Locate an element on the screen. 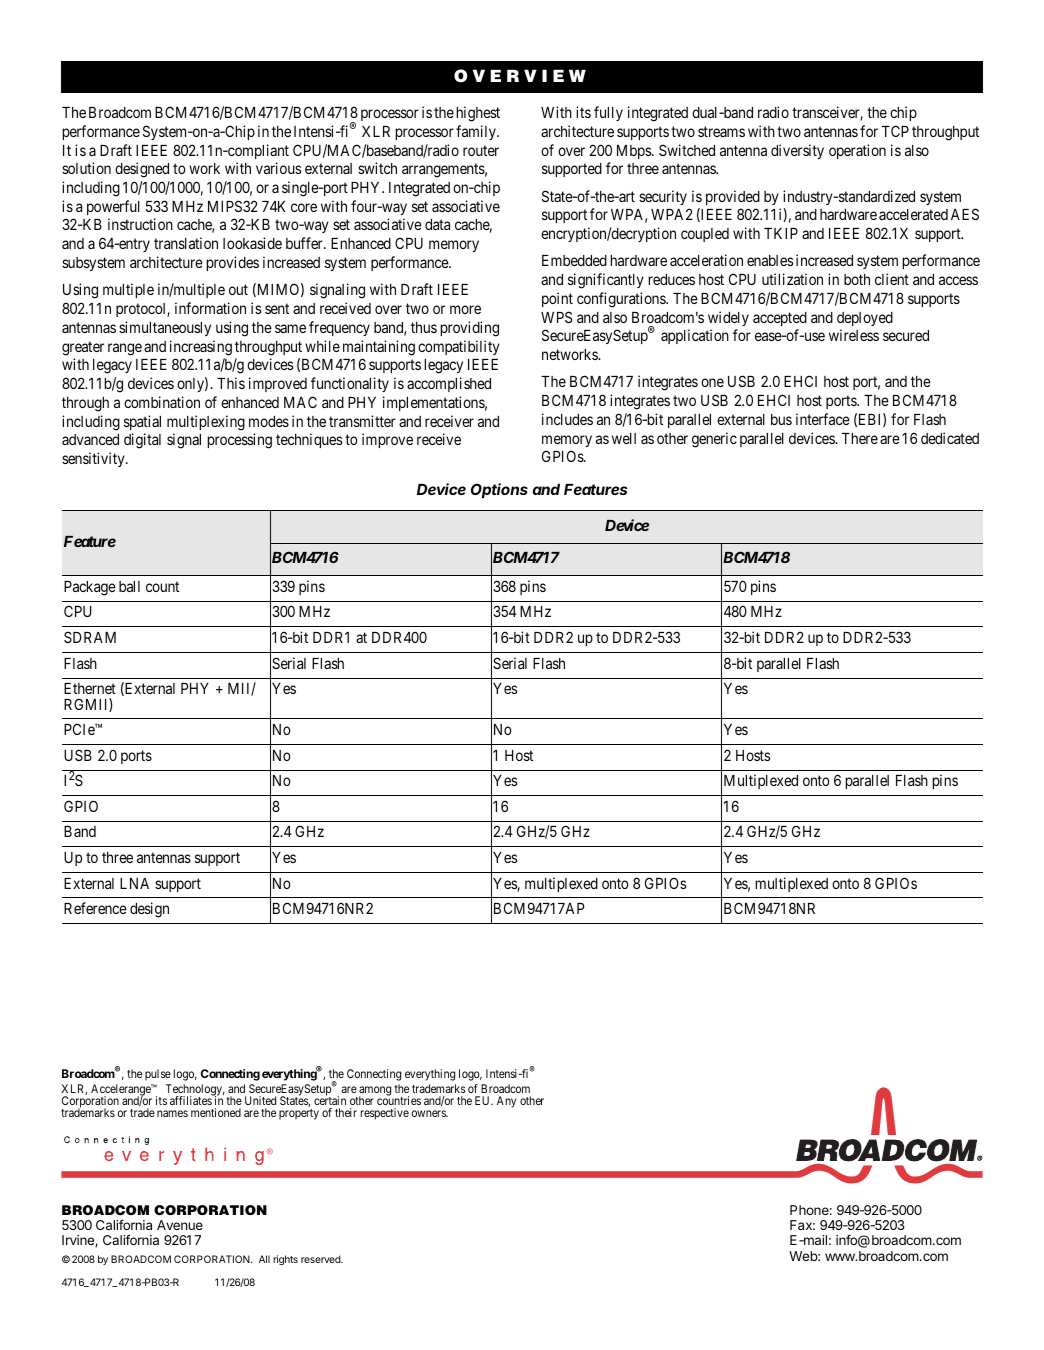 This screenshot has height=1350, width=1044. respective is located at coordinates (385, 1114).
